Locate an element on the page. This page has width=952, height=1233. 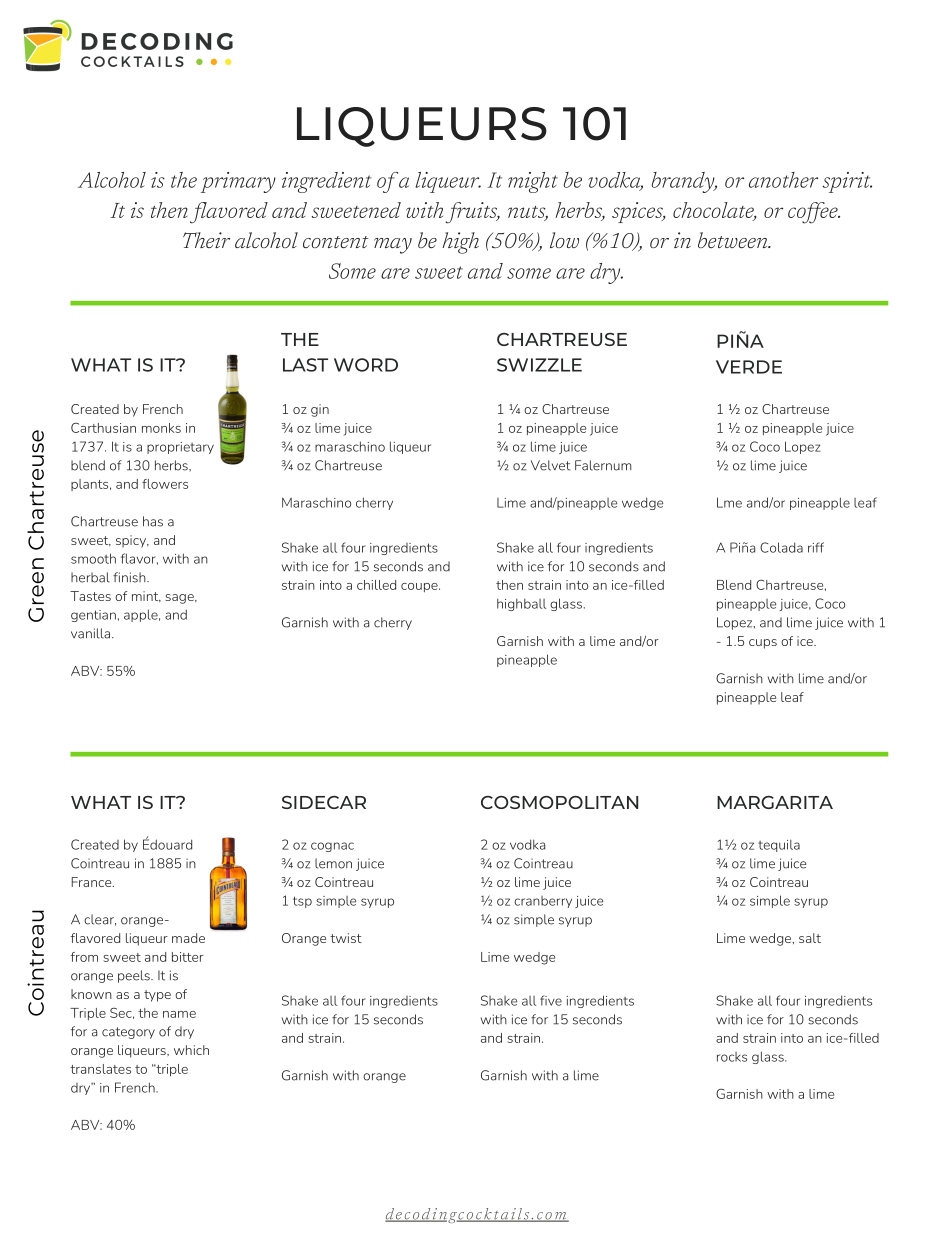
fruits is located at coordinates (473, 213).
